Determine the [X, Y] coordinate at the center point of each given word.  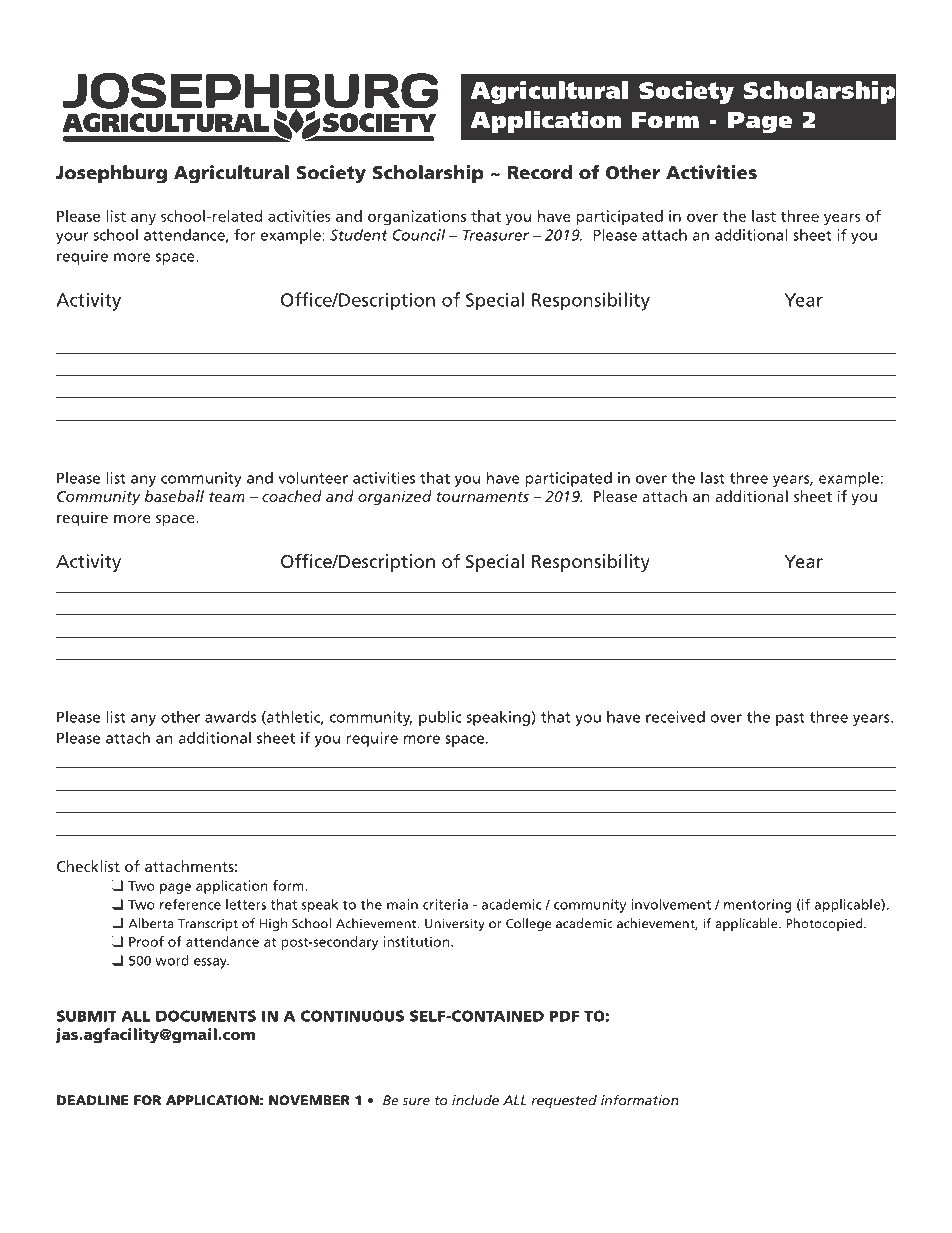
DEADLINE [93, 1100]
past [790, 719]
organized [395, 498]
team [227, 497]
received [675, 717]
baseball [174, 496]
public [440, 718]
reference [190, 904]
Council [418, 235]
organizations [417, 217]
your [72, 238]
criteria [445, 904]
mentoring [757, 906]
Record [540, 172]
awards [230, 717]
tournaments [482, 497]
